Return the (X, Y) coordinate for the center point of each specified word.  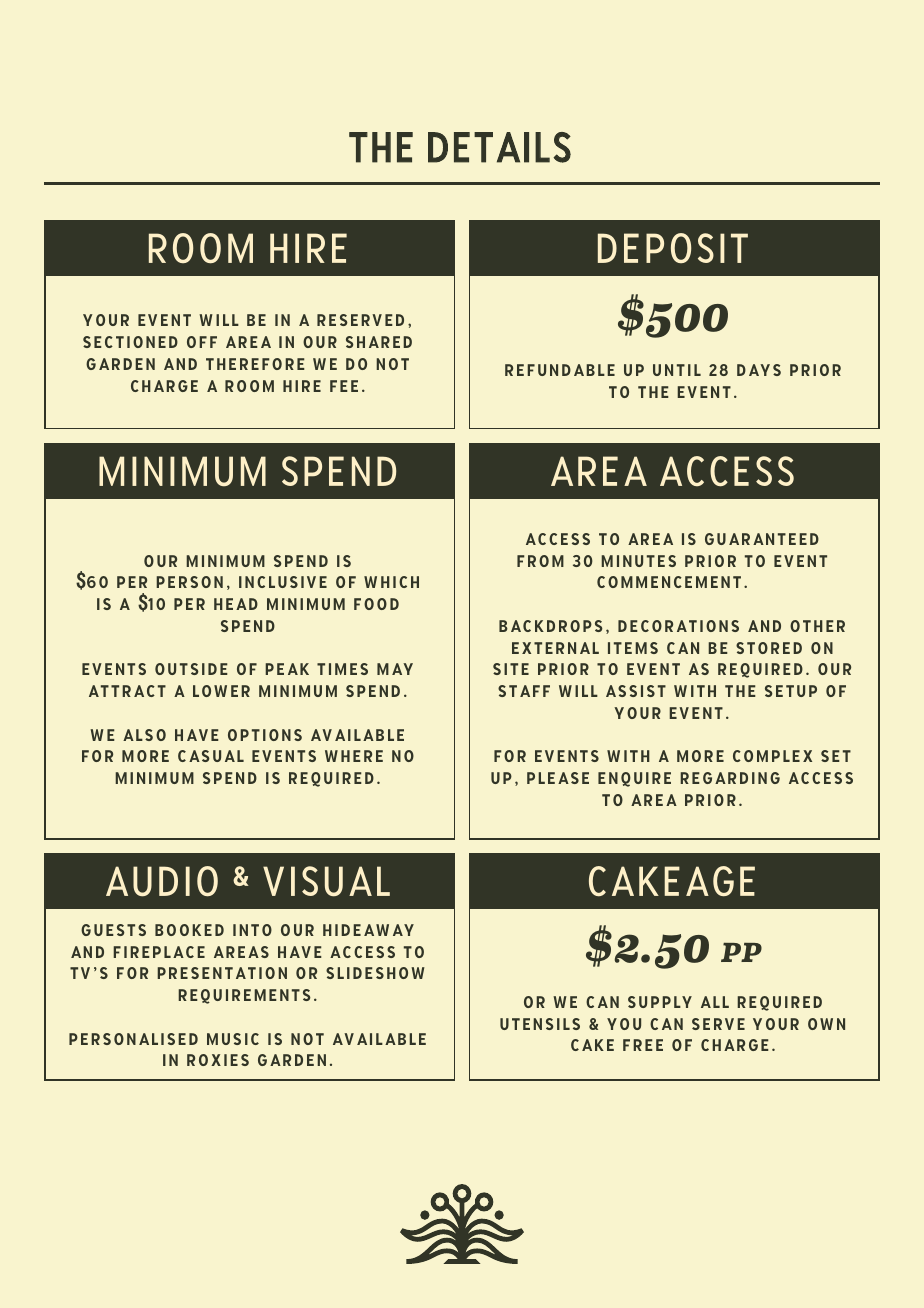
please (558, 778)
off (202, 342)
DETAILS (499, 147)
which (391, 582)
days (759, 370)
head (236, 604)
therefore (255, 364)
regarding (730, 778)
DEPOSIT (673, 248)
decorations (678, 626)
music (233, 1039)
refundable (560, 370)
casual (211, 756)
